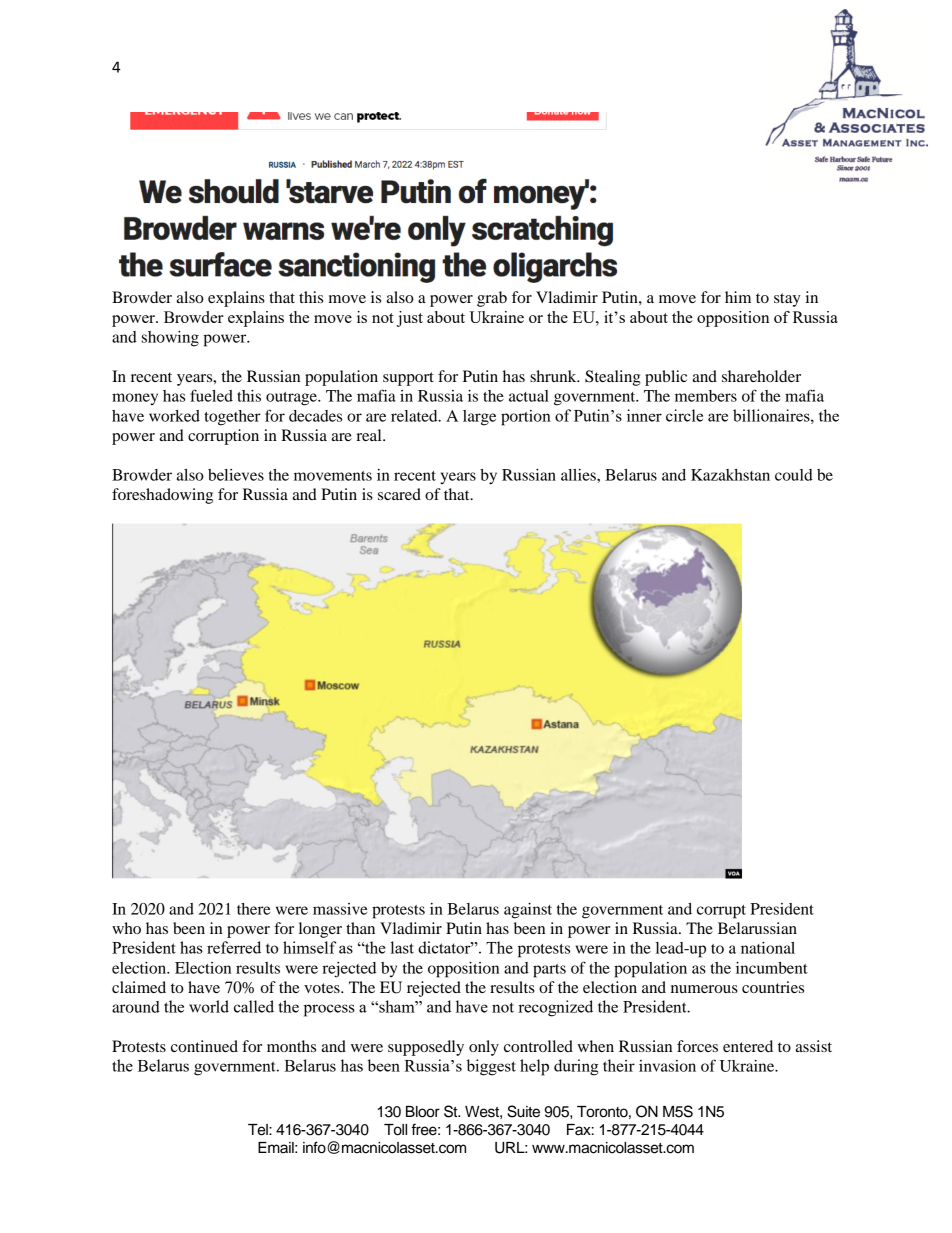 This document has width=952, height=1233. I want to click on stay, so click(787, 300).
